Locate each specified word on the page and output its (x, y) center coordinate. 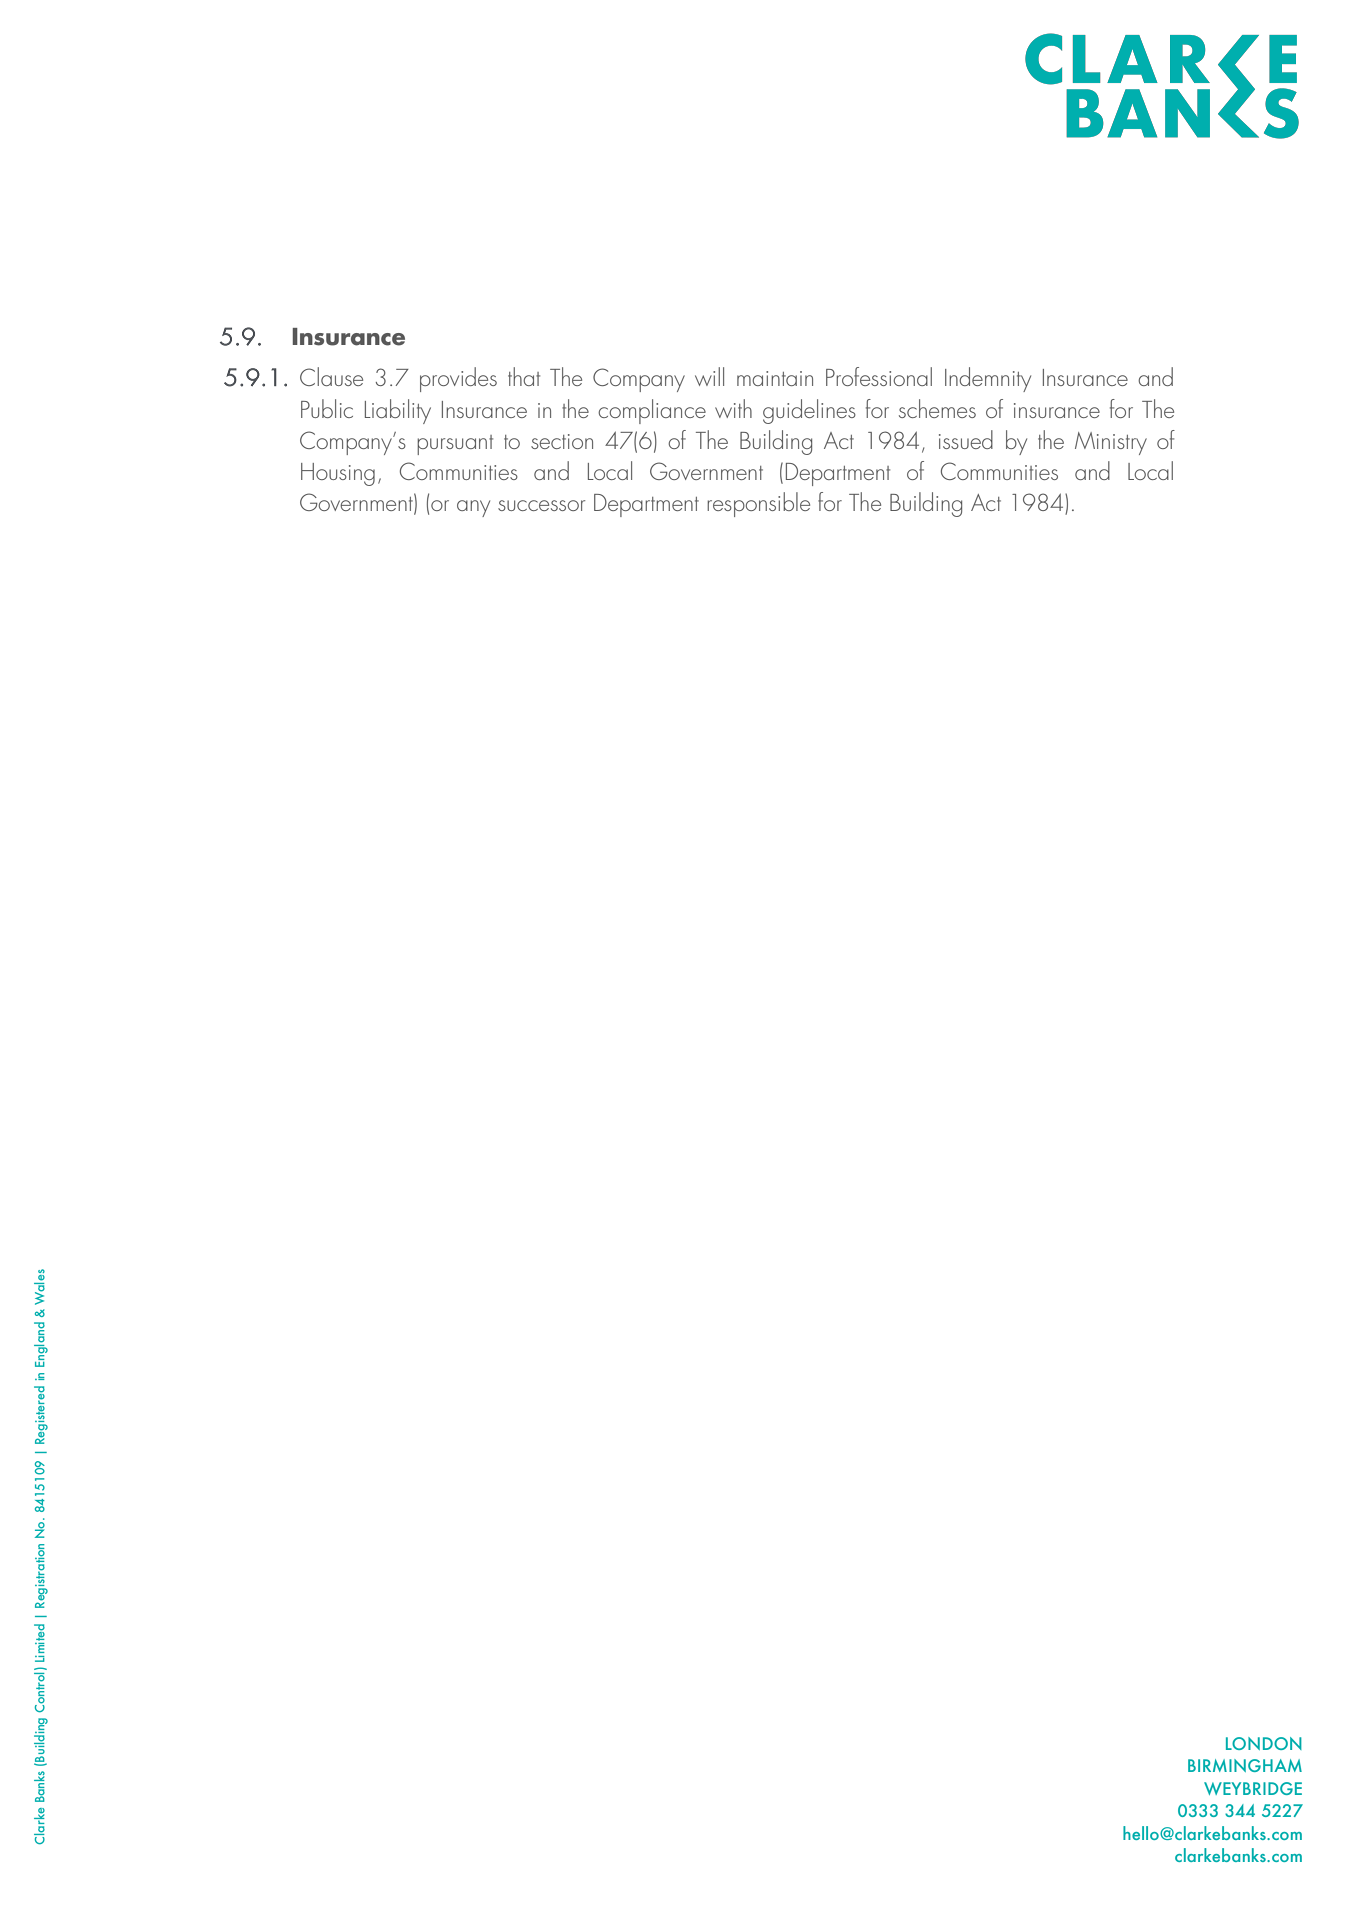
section (562, 441)
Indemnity (988, 379)
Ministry (1111, 443)
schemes (937, 408)
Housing (338, 474)
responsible (758, 504)
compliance (652, 411)
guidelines (809, 411)
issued (966, 439)
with (733, 408)
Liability (398, 411)
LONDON (1264, 1743)
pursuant (455, 445)
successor (541, 505)
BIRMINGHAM (1245, 1765)
